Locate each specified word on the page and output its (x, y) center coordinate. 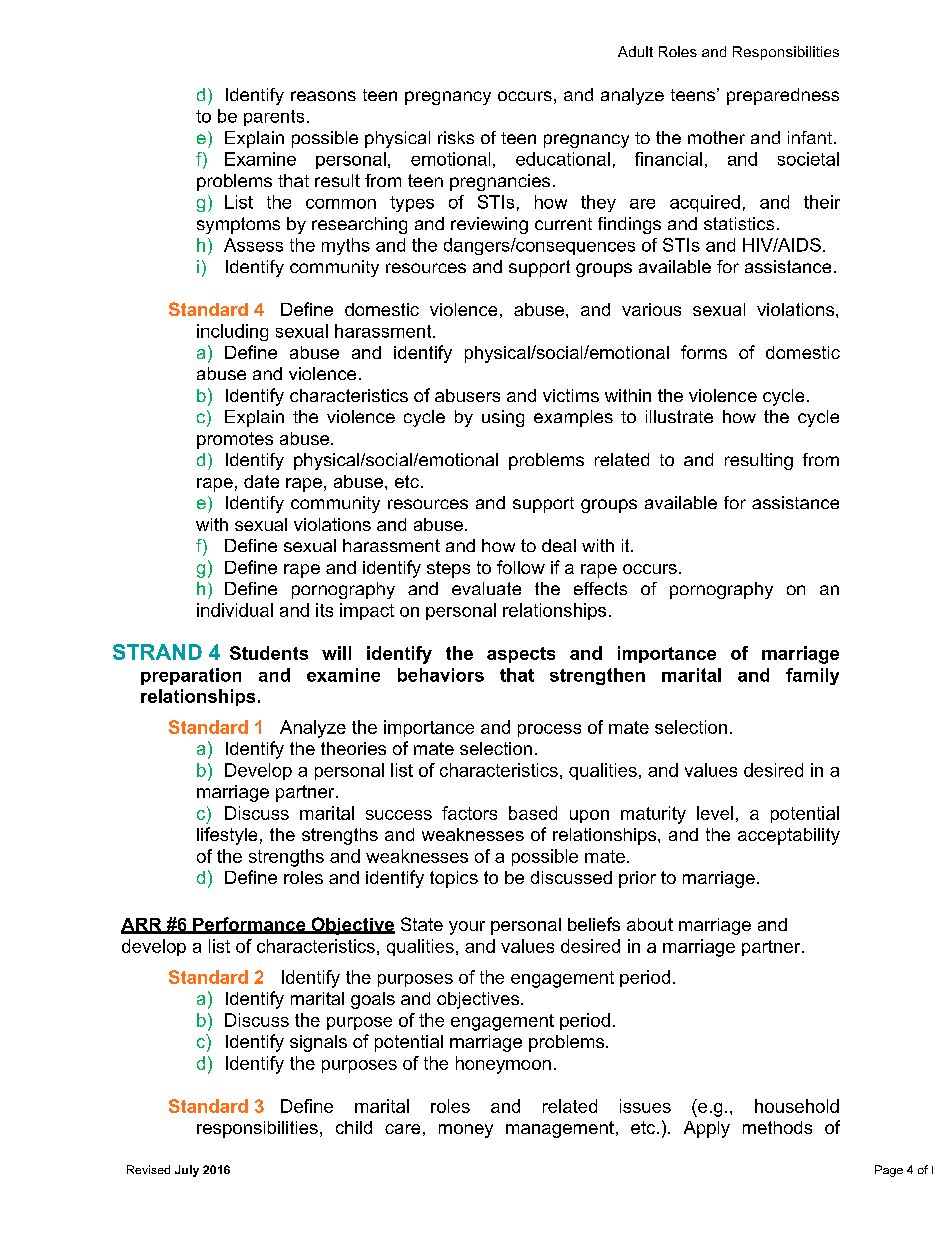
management (560, 1129)
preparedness (783, 96)
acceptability (789, 836)
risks (456, 137)
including (232, 332)
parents (274, 118)
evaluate (486, 588)
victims (571, 395)
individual (235, 610)
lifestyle (227, 836)
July (187, 1171)
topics (454, 879)
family (812, 676)
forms (704, 352)
